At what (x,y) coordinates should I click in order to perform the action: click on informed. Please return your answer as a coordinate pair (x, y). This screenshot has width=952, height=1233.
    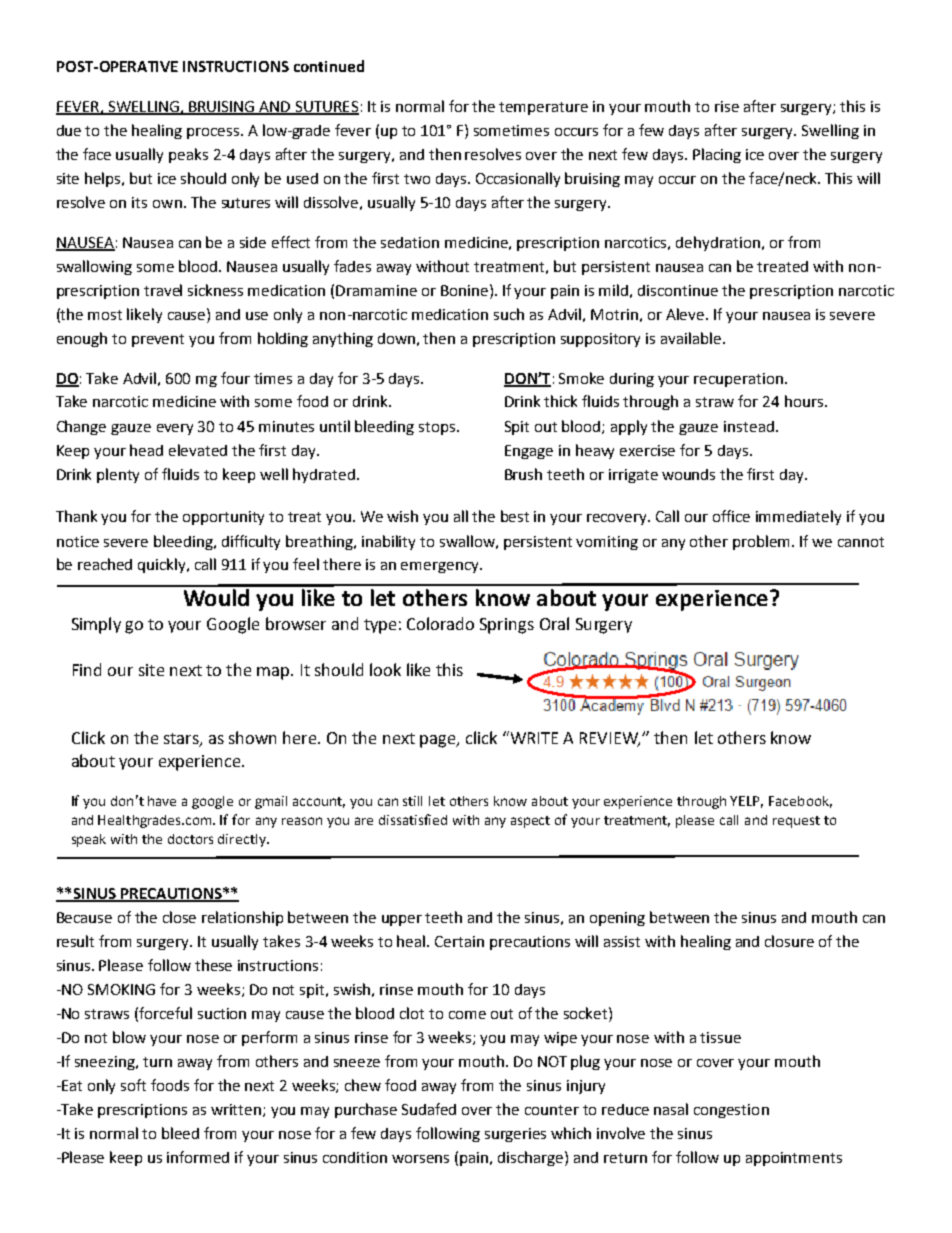
    Looking at the image, I should click on (198, 1157).
